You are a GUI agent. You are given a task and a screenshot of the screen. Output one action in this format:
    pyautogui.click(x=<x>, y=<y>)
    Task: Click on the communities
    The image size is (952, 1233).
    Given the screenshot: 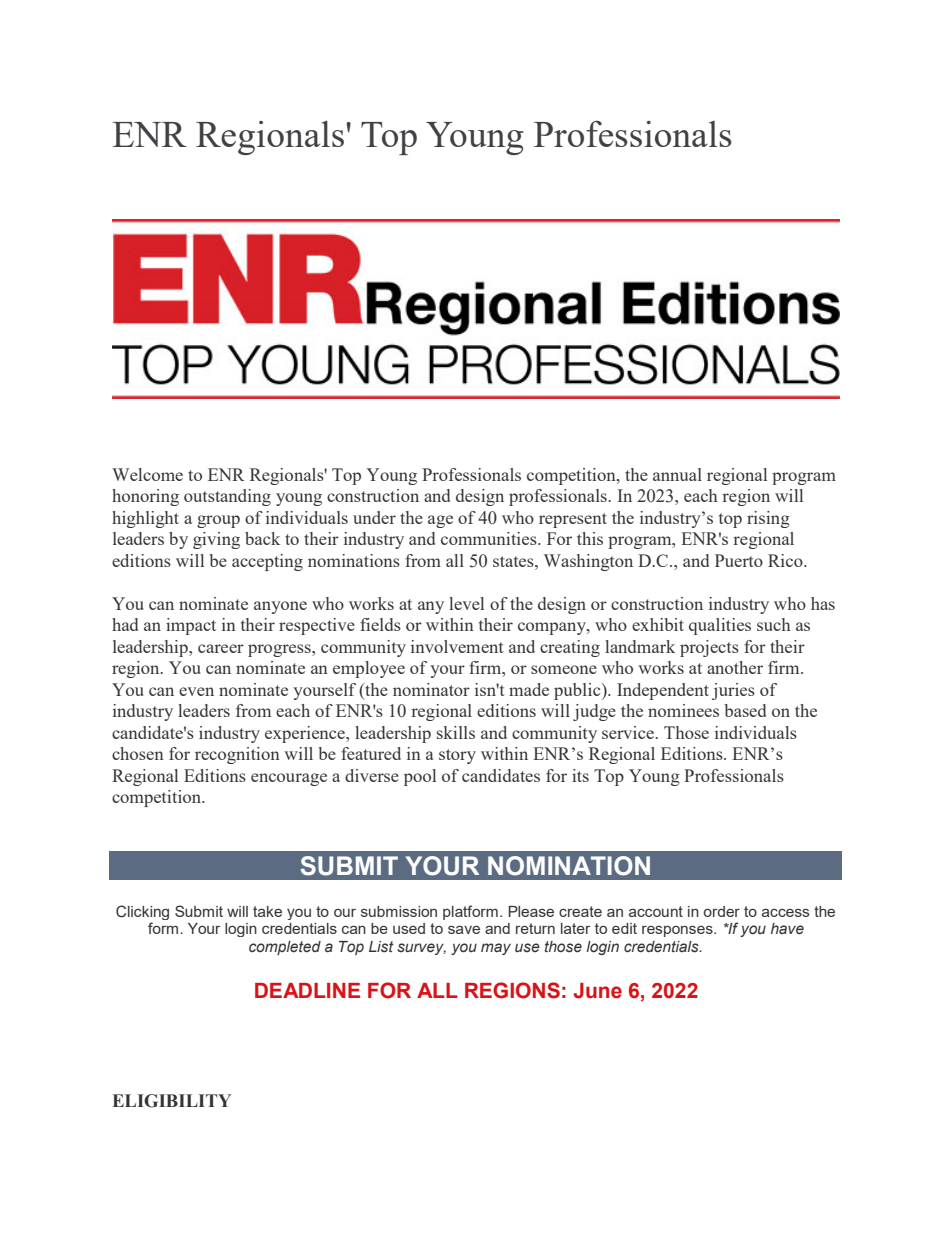 What is the action you would take?
    pyautogui.click(x=490, y=538)
